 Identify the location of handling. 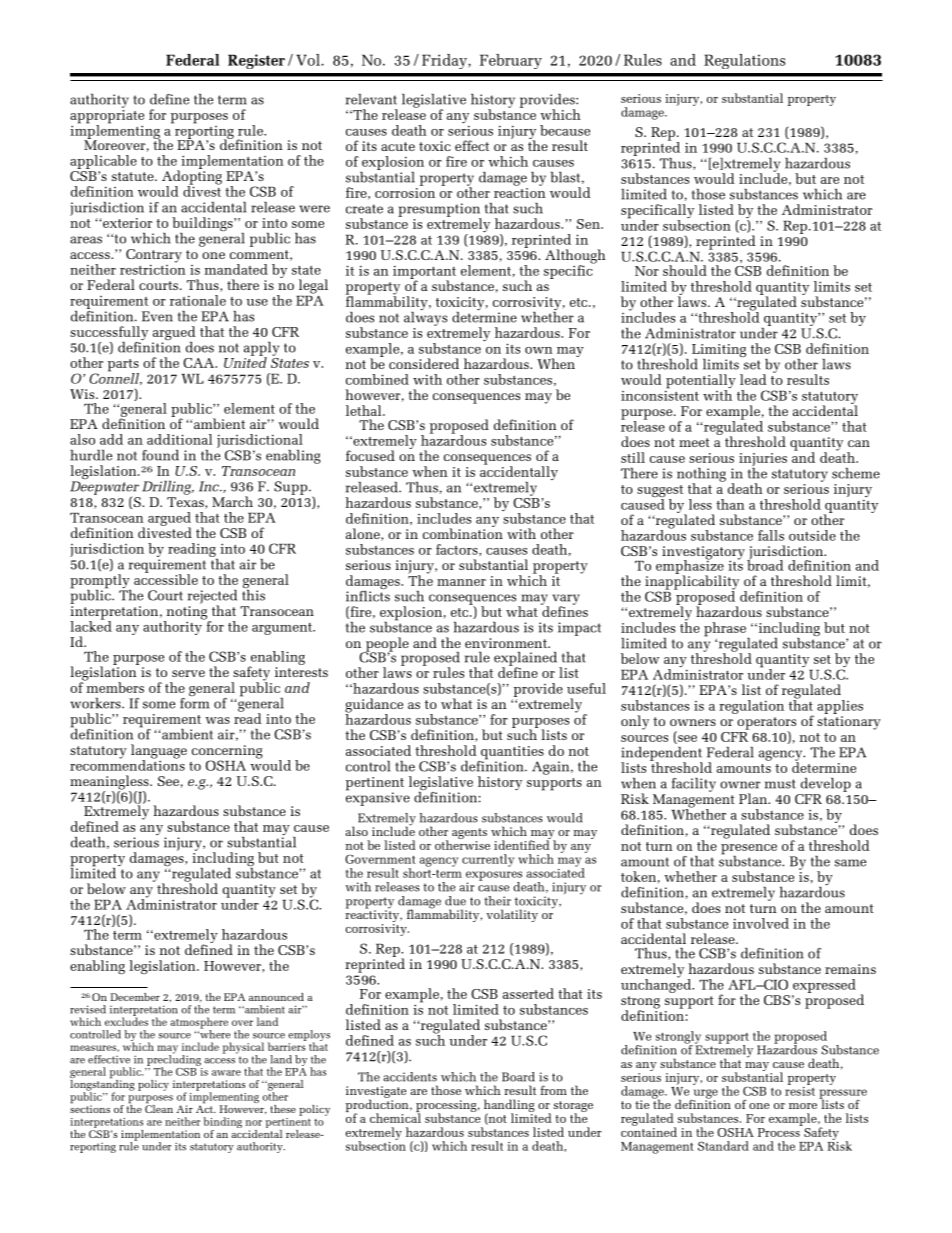
(509, 1106).
